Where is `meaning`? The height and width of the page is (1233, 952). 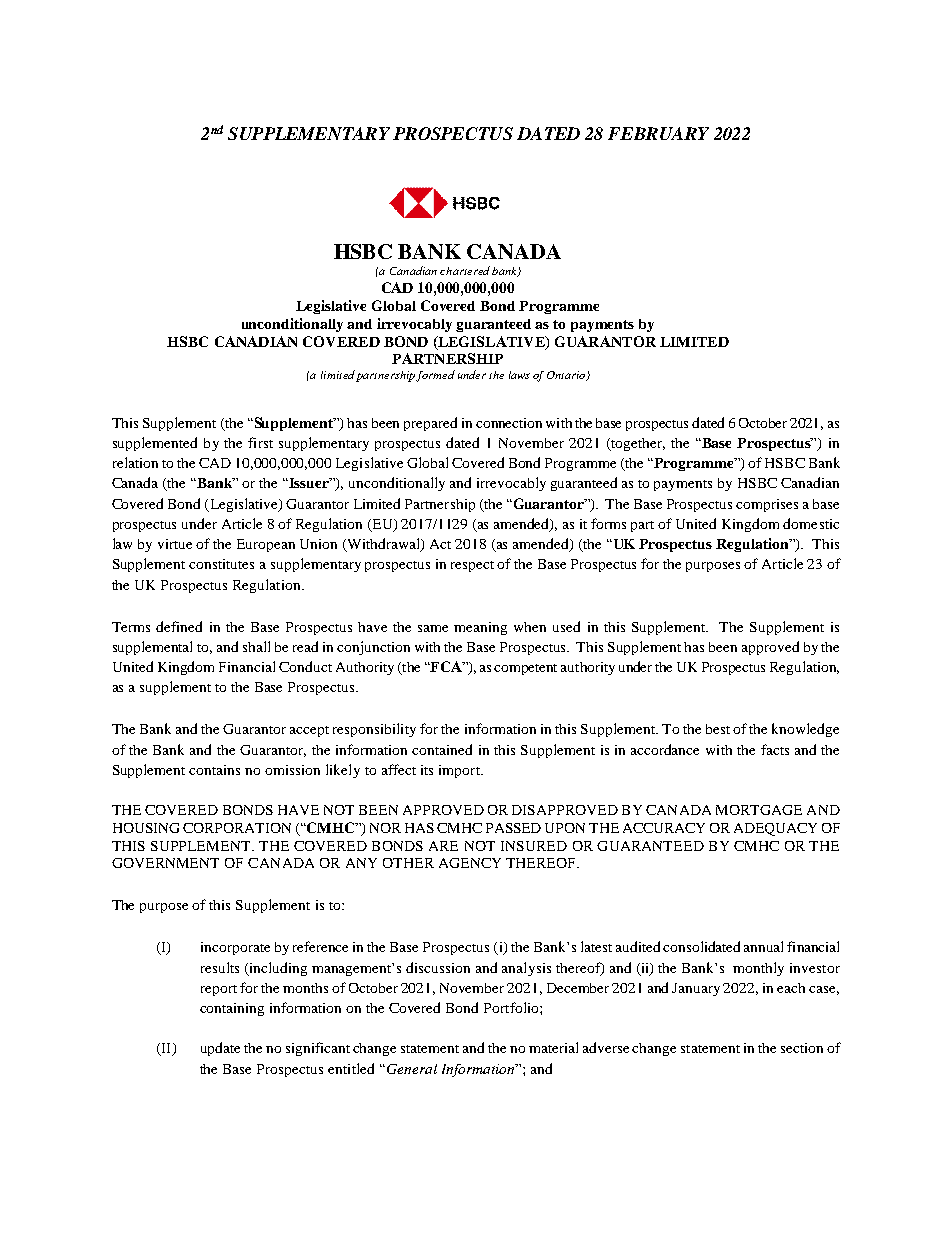
meaning is located at coordinates (480, 628).
